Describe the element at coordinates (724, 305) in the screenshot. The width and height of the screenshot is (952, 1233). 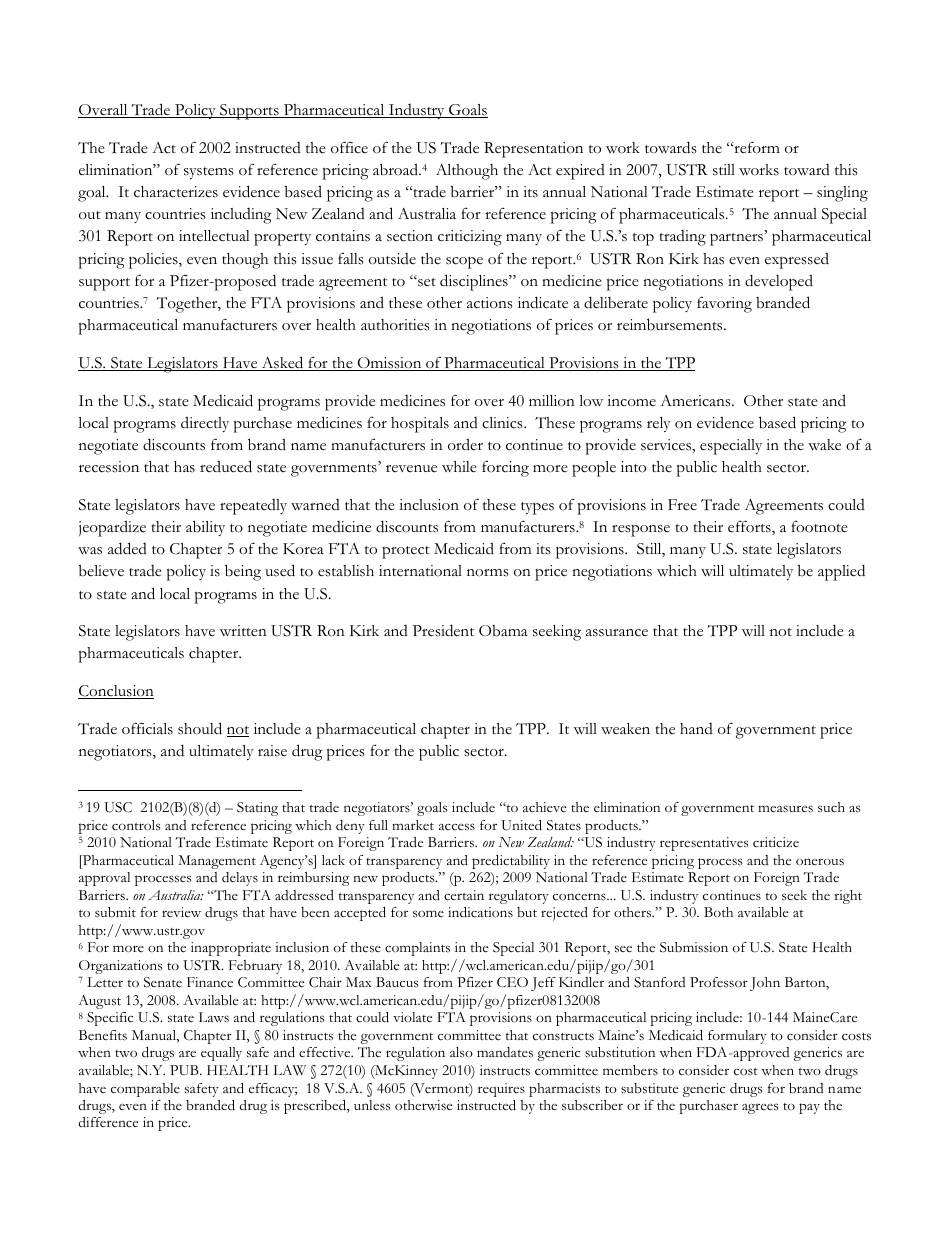
I see `favoring` at that location.
